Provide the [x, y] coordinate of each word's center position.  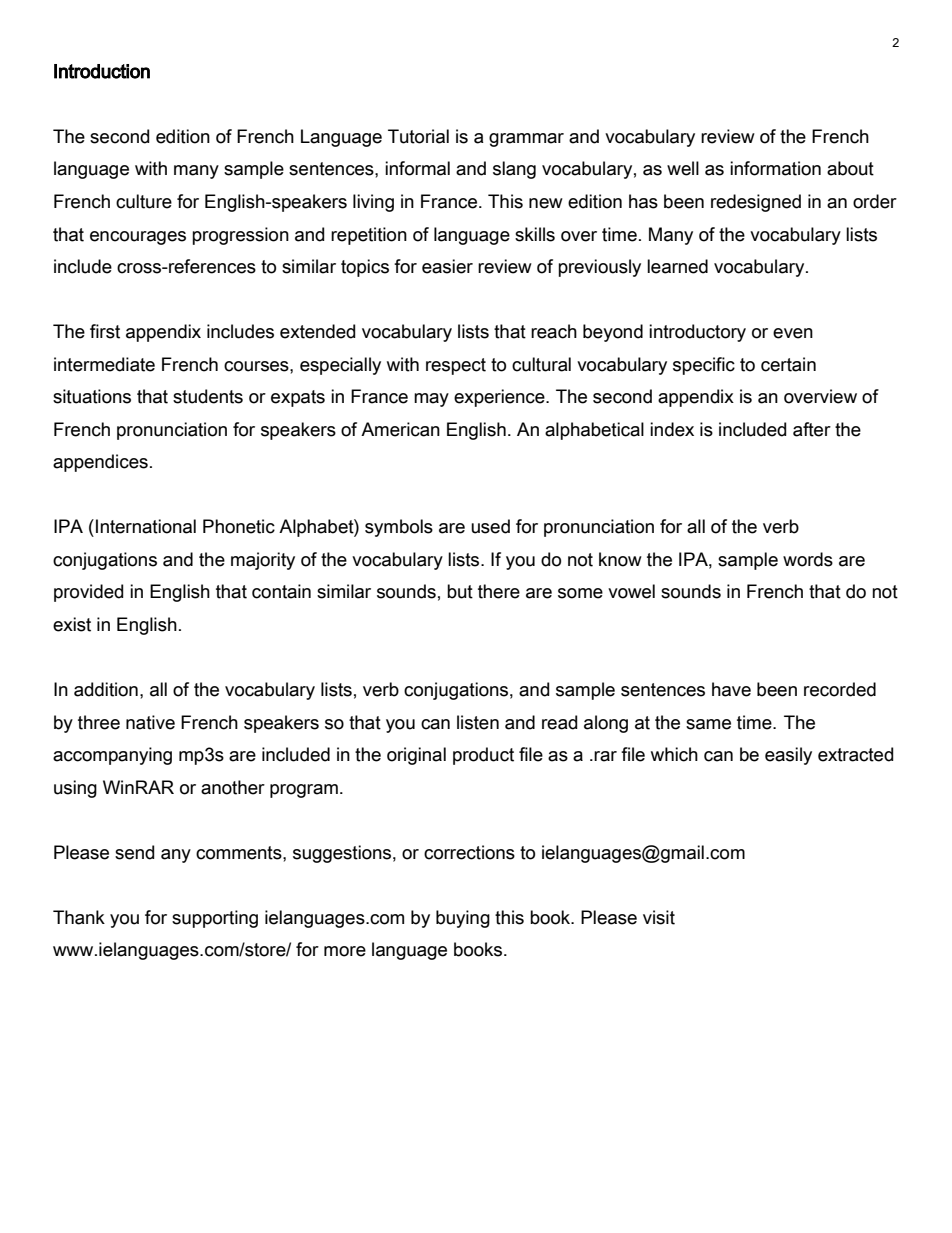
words [808, 559]
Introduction [102, 71]
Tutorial [418, 136]
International [146, 526]
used [490, 526]
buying [463, 919]
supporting [215, 919]
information [775, 168]
